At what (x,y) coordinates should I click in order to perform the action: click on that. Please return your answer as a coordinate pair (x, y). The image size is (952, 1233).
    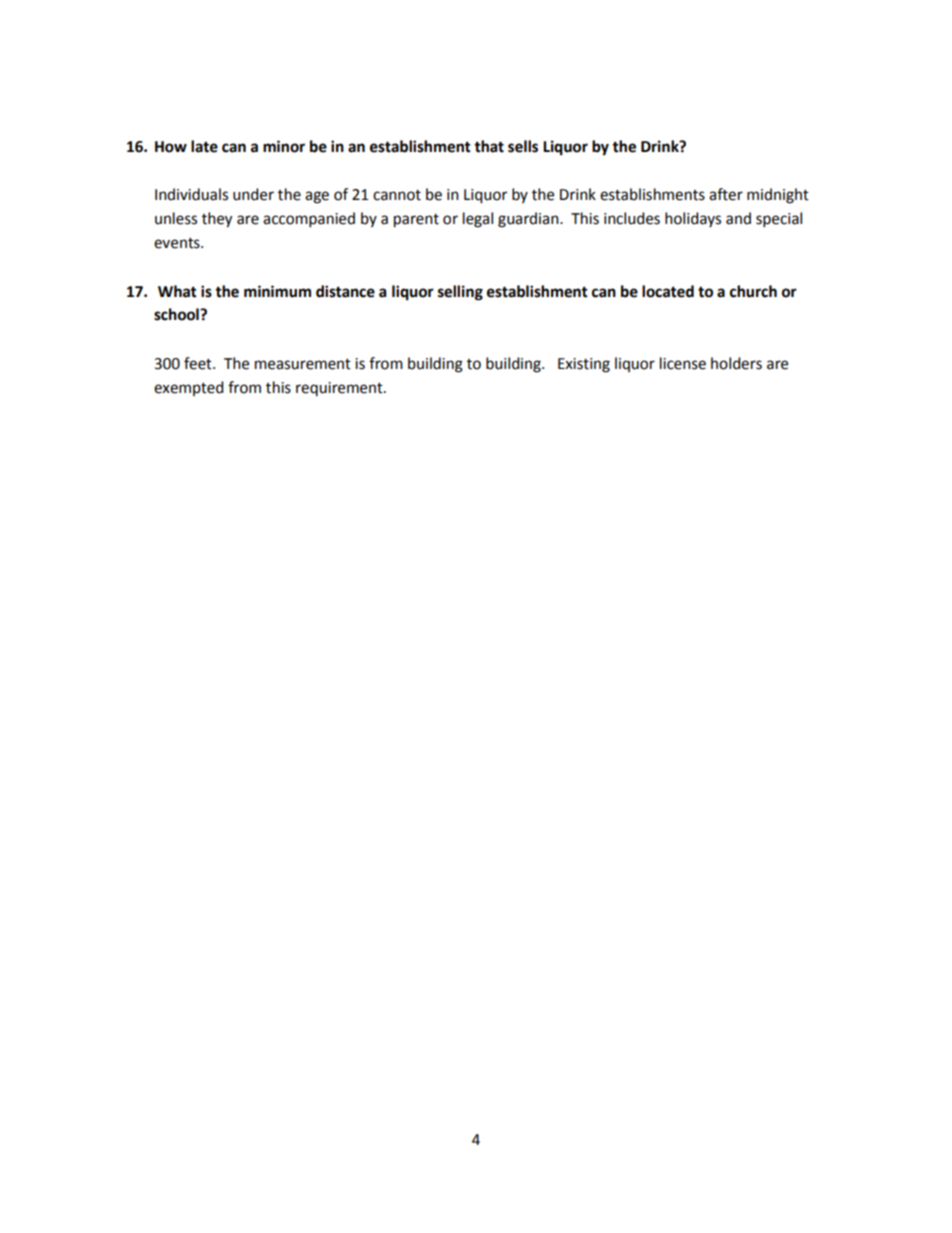
    Looking at the image, I should click on (489, 146).
